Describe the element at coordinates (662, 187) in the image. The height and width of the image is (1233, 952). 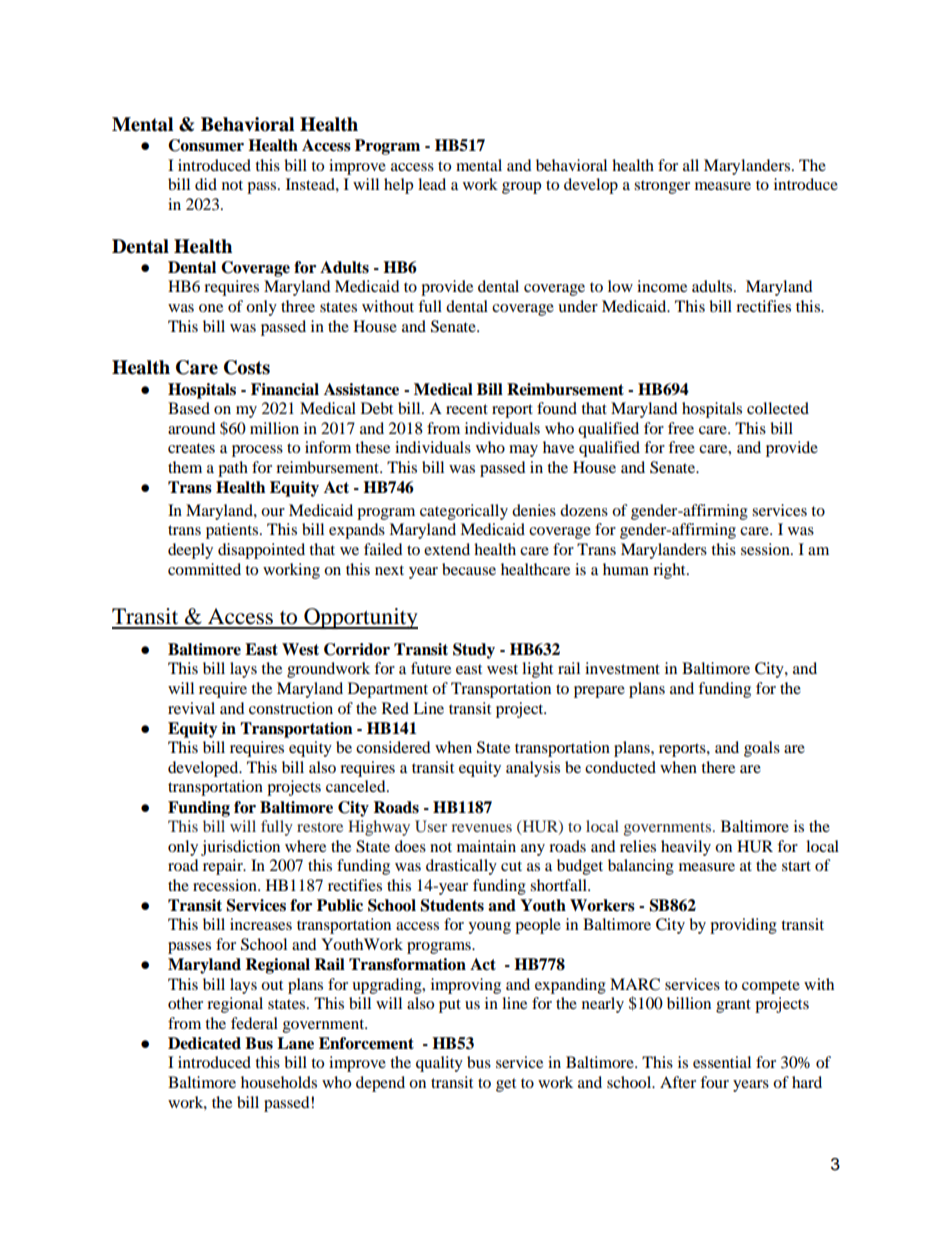
I see `stronger` at that location.
